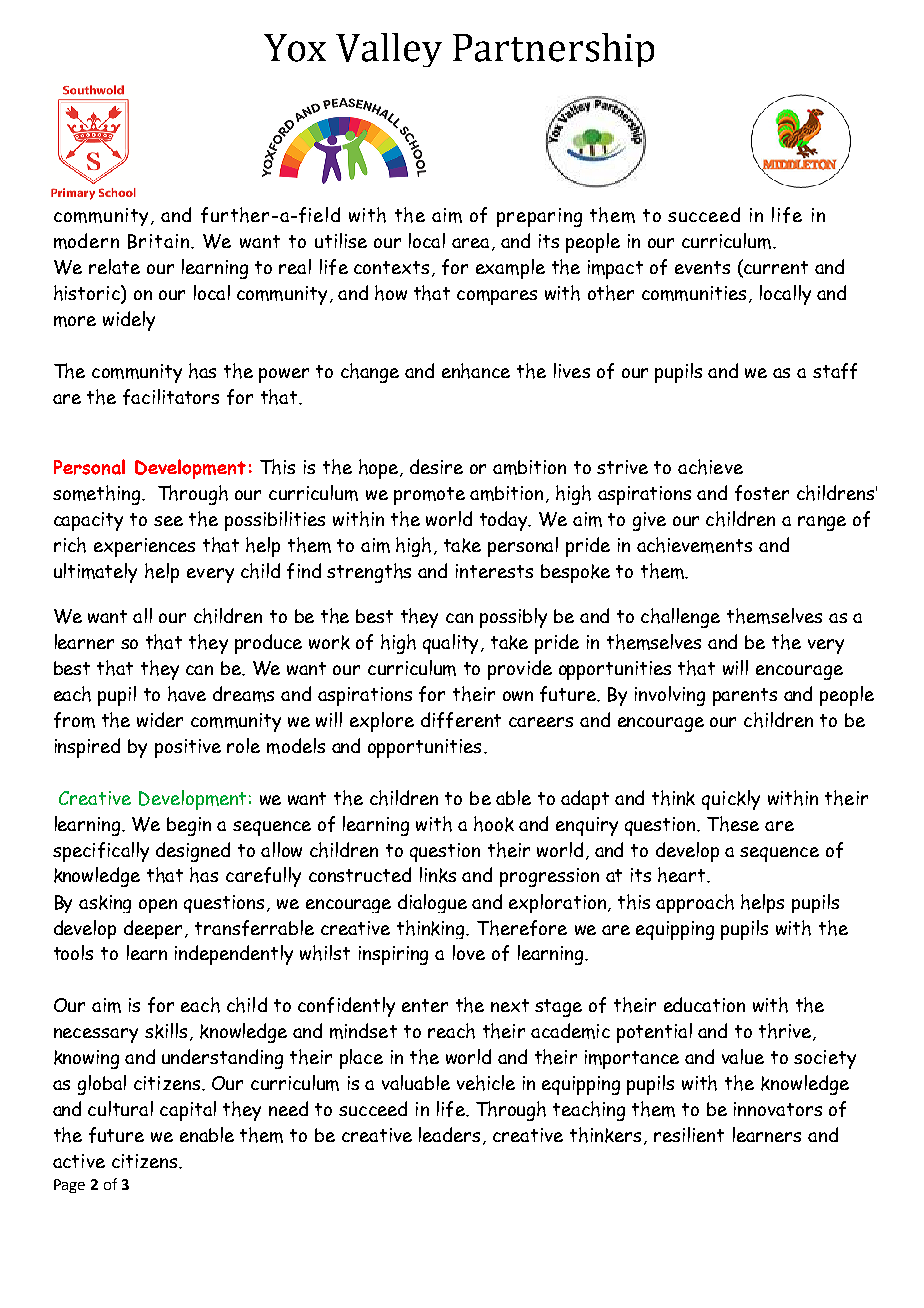  I want to click on Britain, so click(158, 241).
